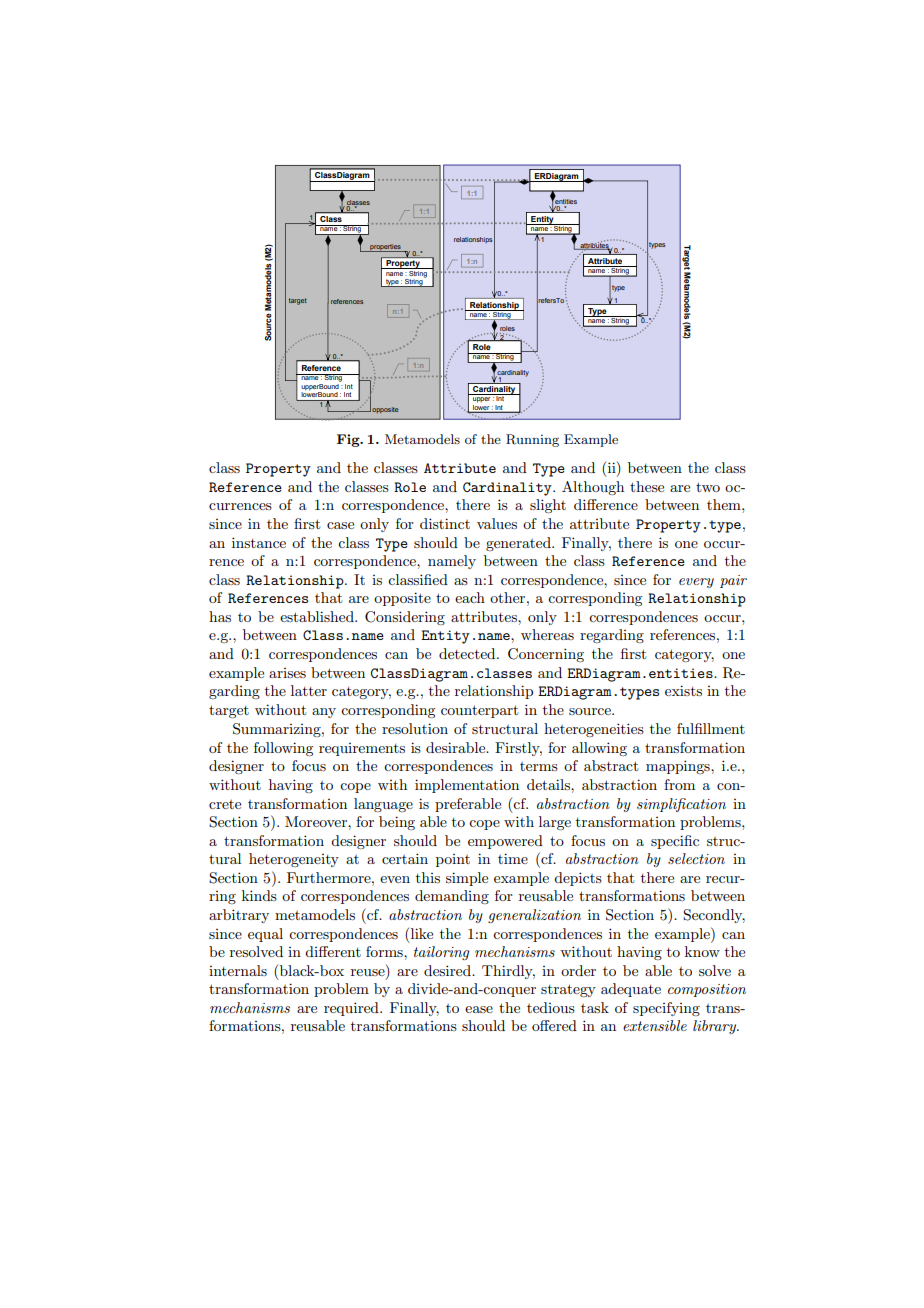  What do you see at coordinates (467, 786) in the document?
I see `implementation` at bounding box center [467, 786].
